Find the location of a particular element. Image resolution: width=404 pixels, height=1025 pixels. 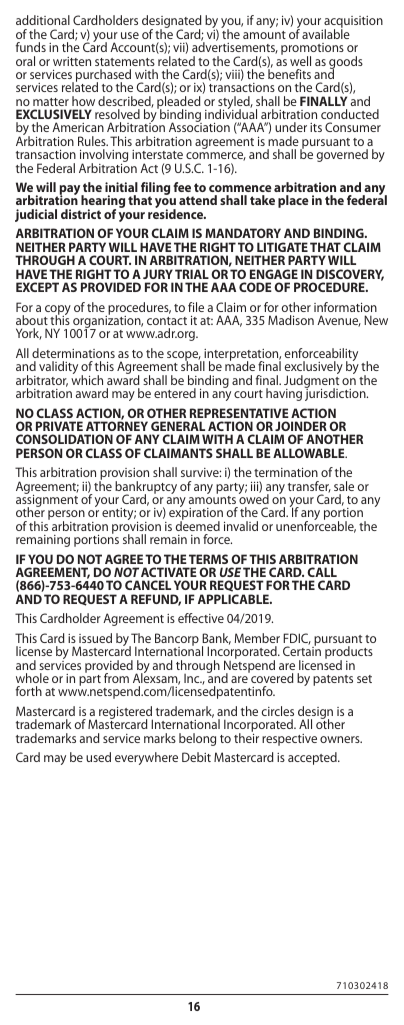

sale is located at coordinates (344, 486).
